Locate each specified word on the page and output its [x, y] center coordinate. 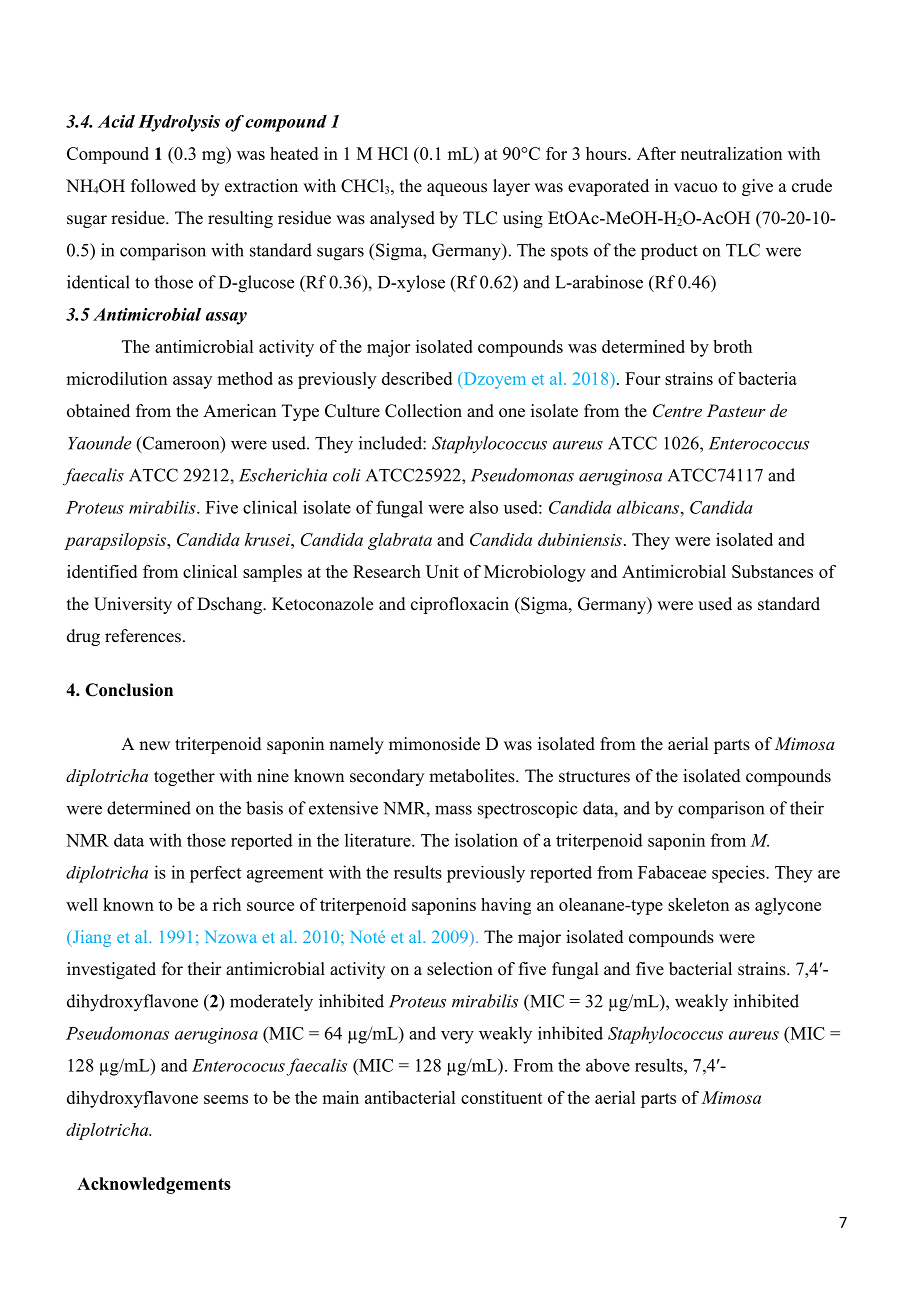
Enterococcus [759, 443]
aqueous [457, 189]
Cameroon [181, 444]
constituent [502, 1097]
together [184, 777]
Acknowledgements [154, 1185]
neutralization [731, 153]
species [739, 874]
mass [453, 810]
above [608, 1065]
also [483, 507]
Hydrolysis [179, 123]
